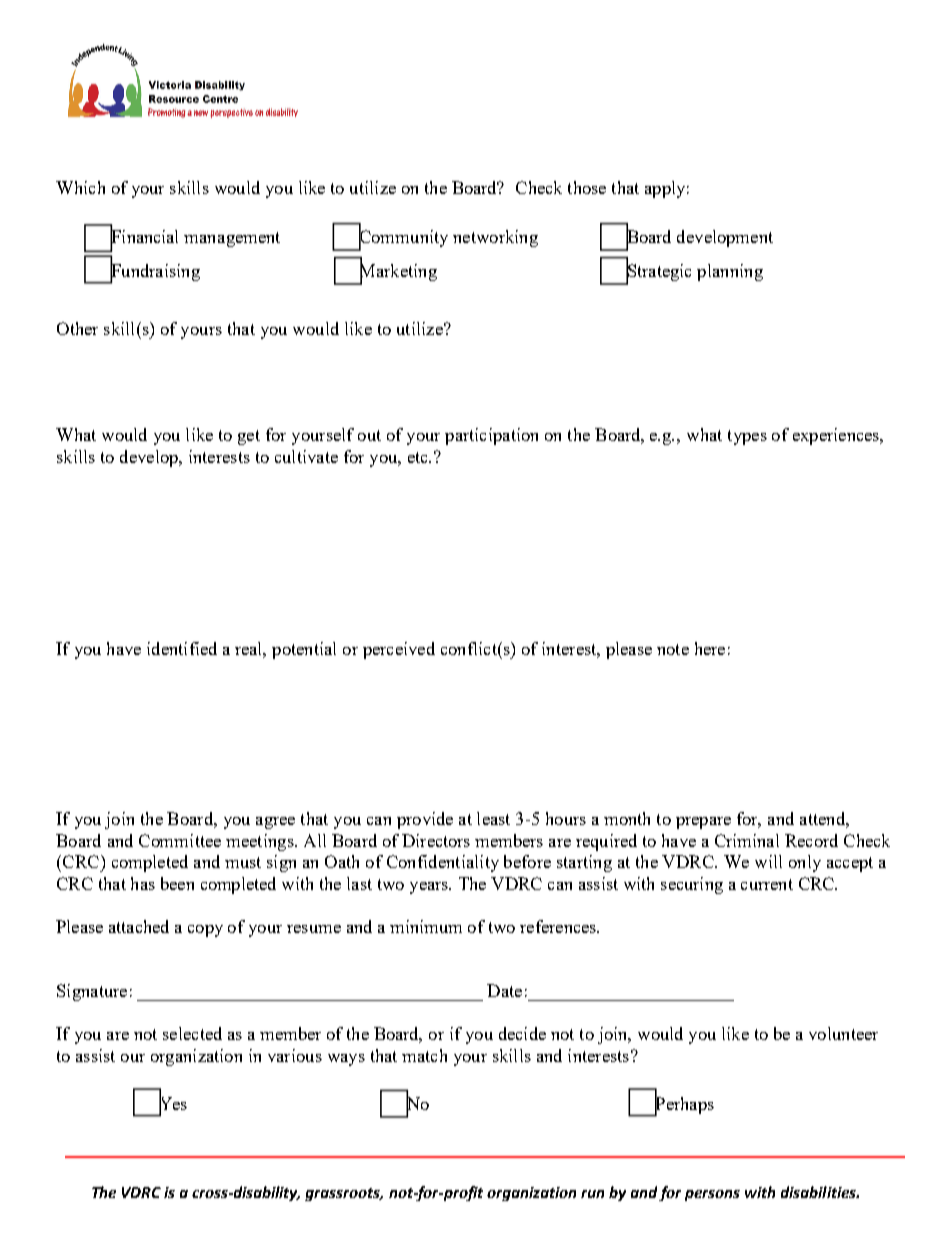 The width and height of the document is (952, 1233). Describe the element at coordinates (443, 863) in the document. I see `Confidentiality` at that location.
